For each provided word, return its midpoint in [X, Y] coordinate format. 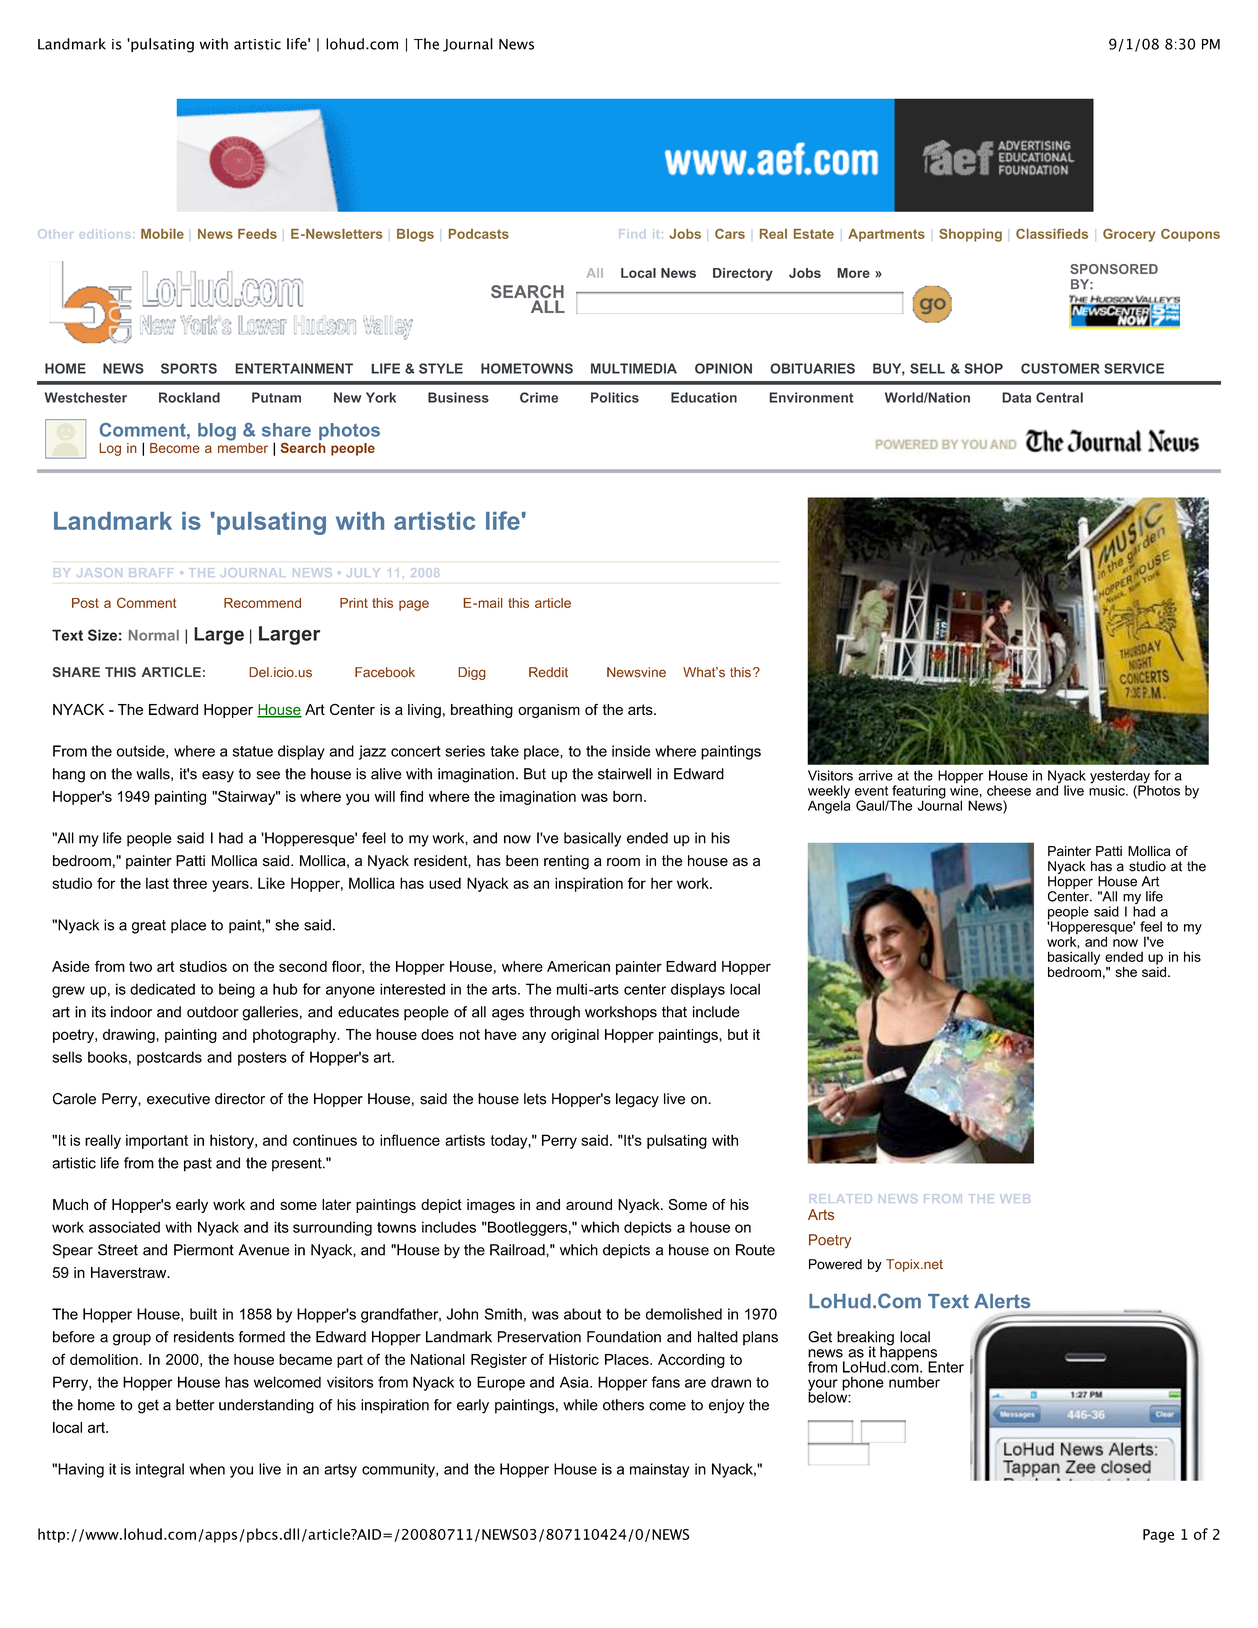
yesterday [1120, 778]
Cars [730, 234]
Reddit [548, 672]
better [195, 1405]
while [580, 1405]
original [575, 1036]
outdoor [212, 1012]
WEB [1015, 1198]
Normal [154, 635]
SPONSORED [1114, 269]
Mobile [162, 234]
